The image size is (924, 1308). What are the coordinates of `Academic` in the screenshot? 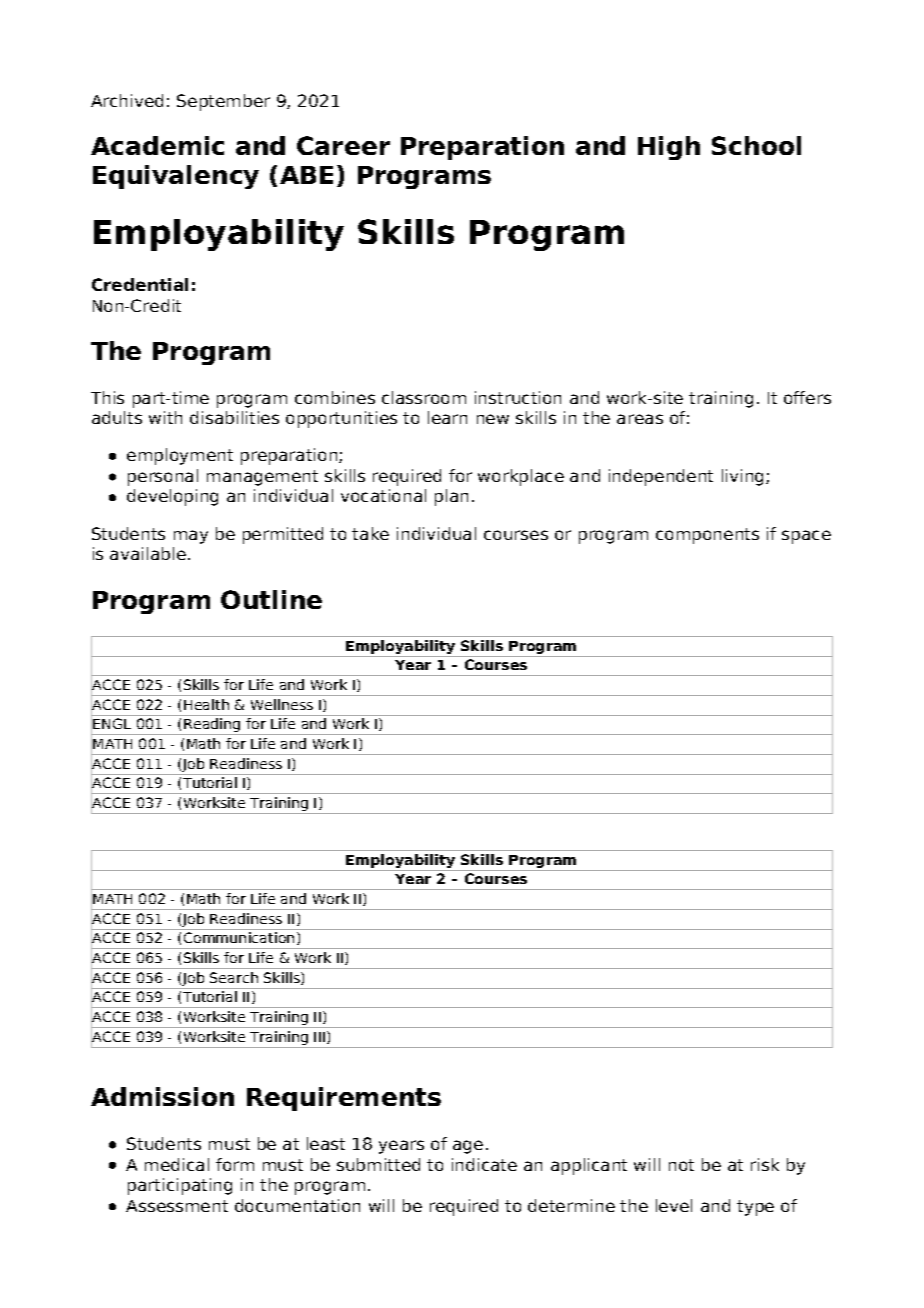 It's located at (157, 145).
